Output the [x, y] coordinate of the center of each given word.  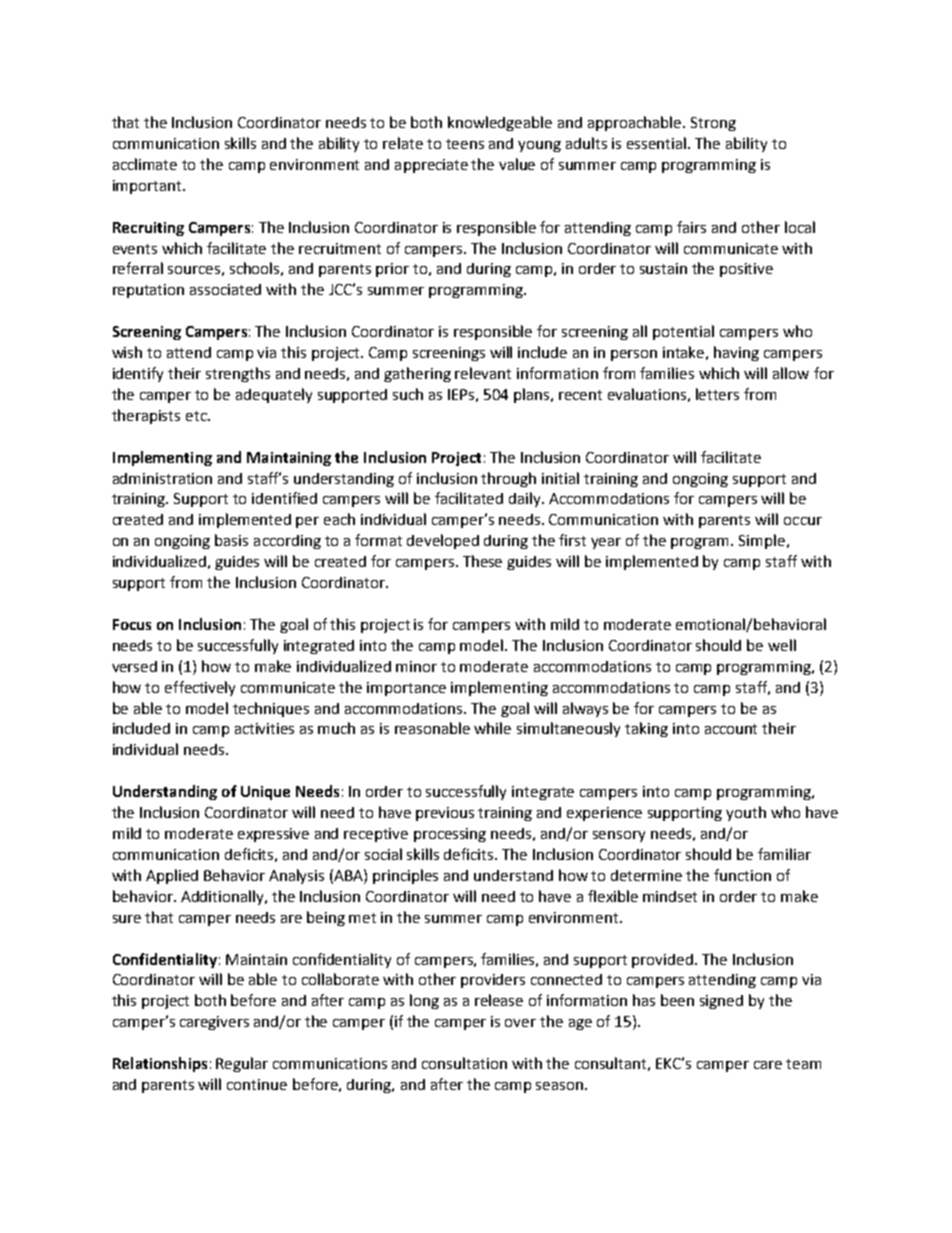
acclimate [145, 164]
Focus [132, 624]
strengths [238, 374]
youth [746, 813]
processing [450, 835]
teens [465, 144]
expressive [273, 835]
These [482, 561]
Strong [713, 124]
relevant [483, 373]
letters [717, 394]
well [782, 645]
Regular [242, 1064]
